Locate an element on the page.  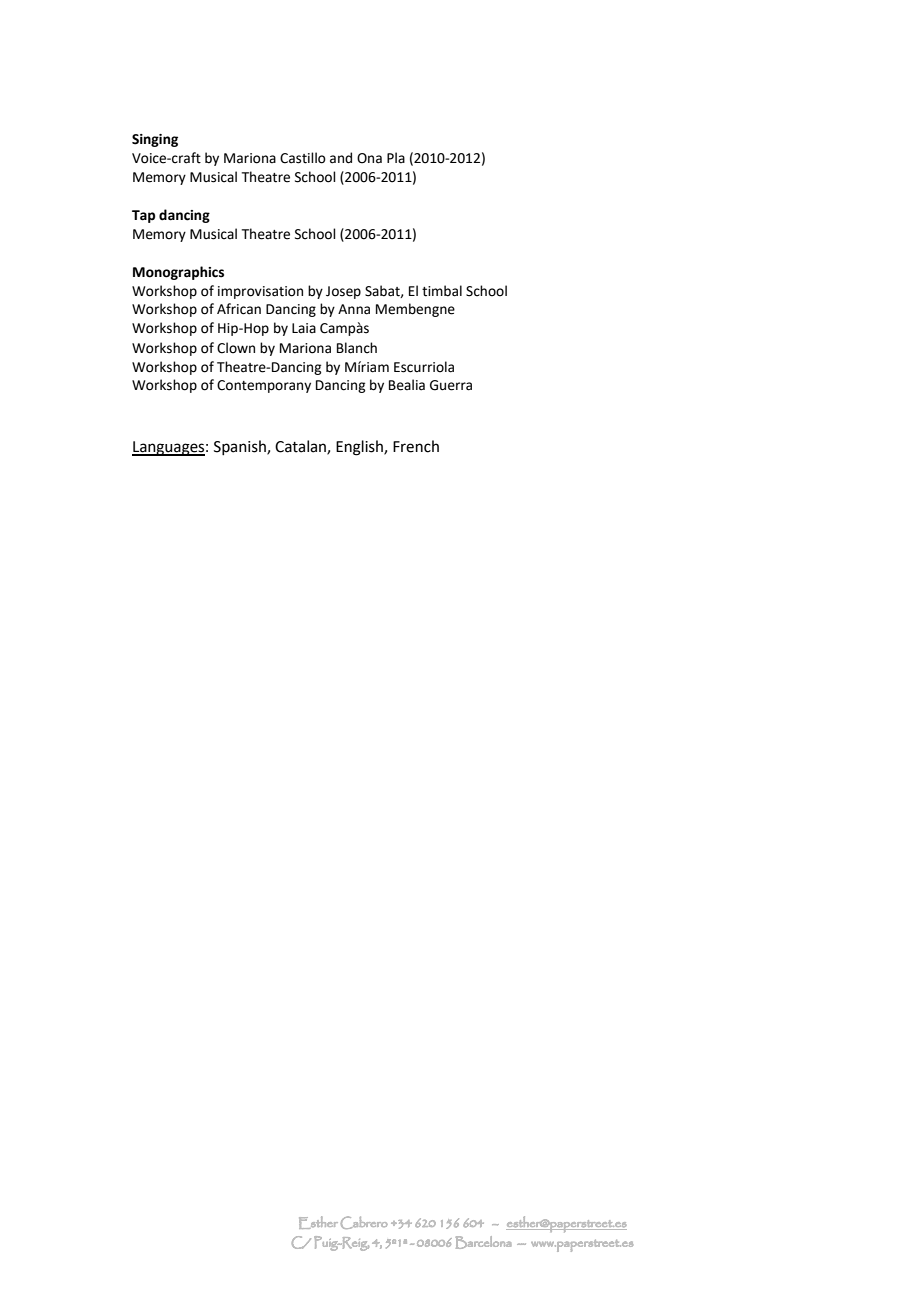
Spanish is located at coordinates (241, 447).
